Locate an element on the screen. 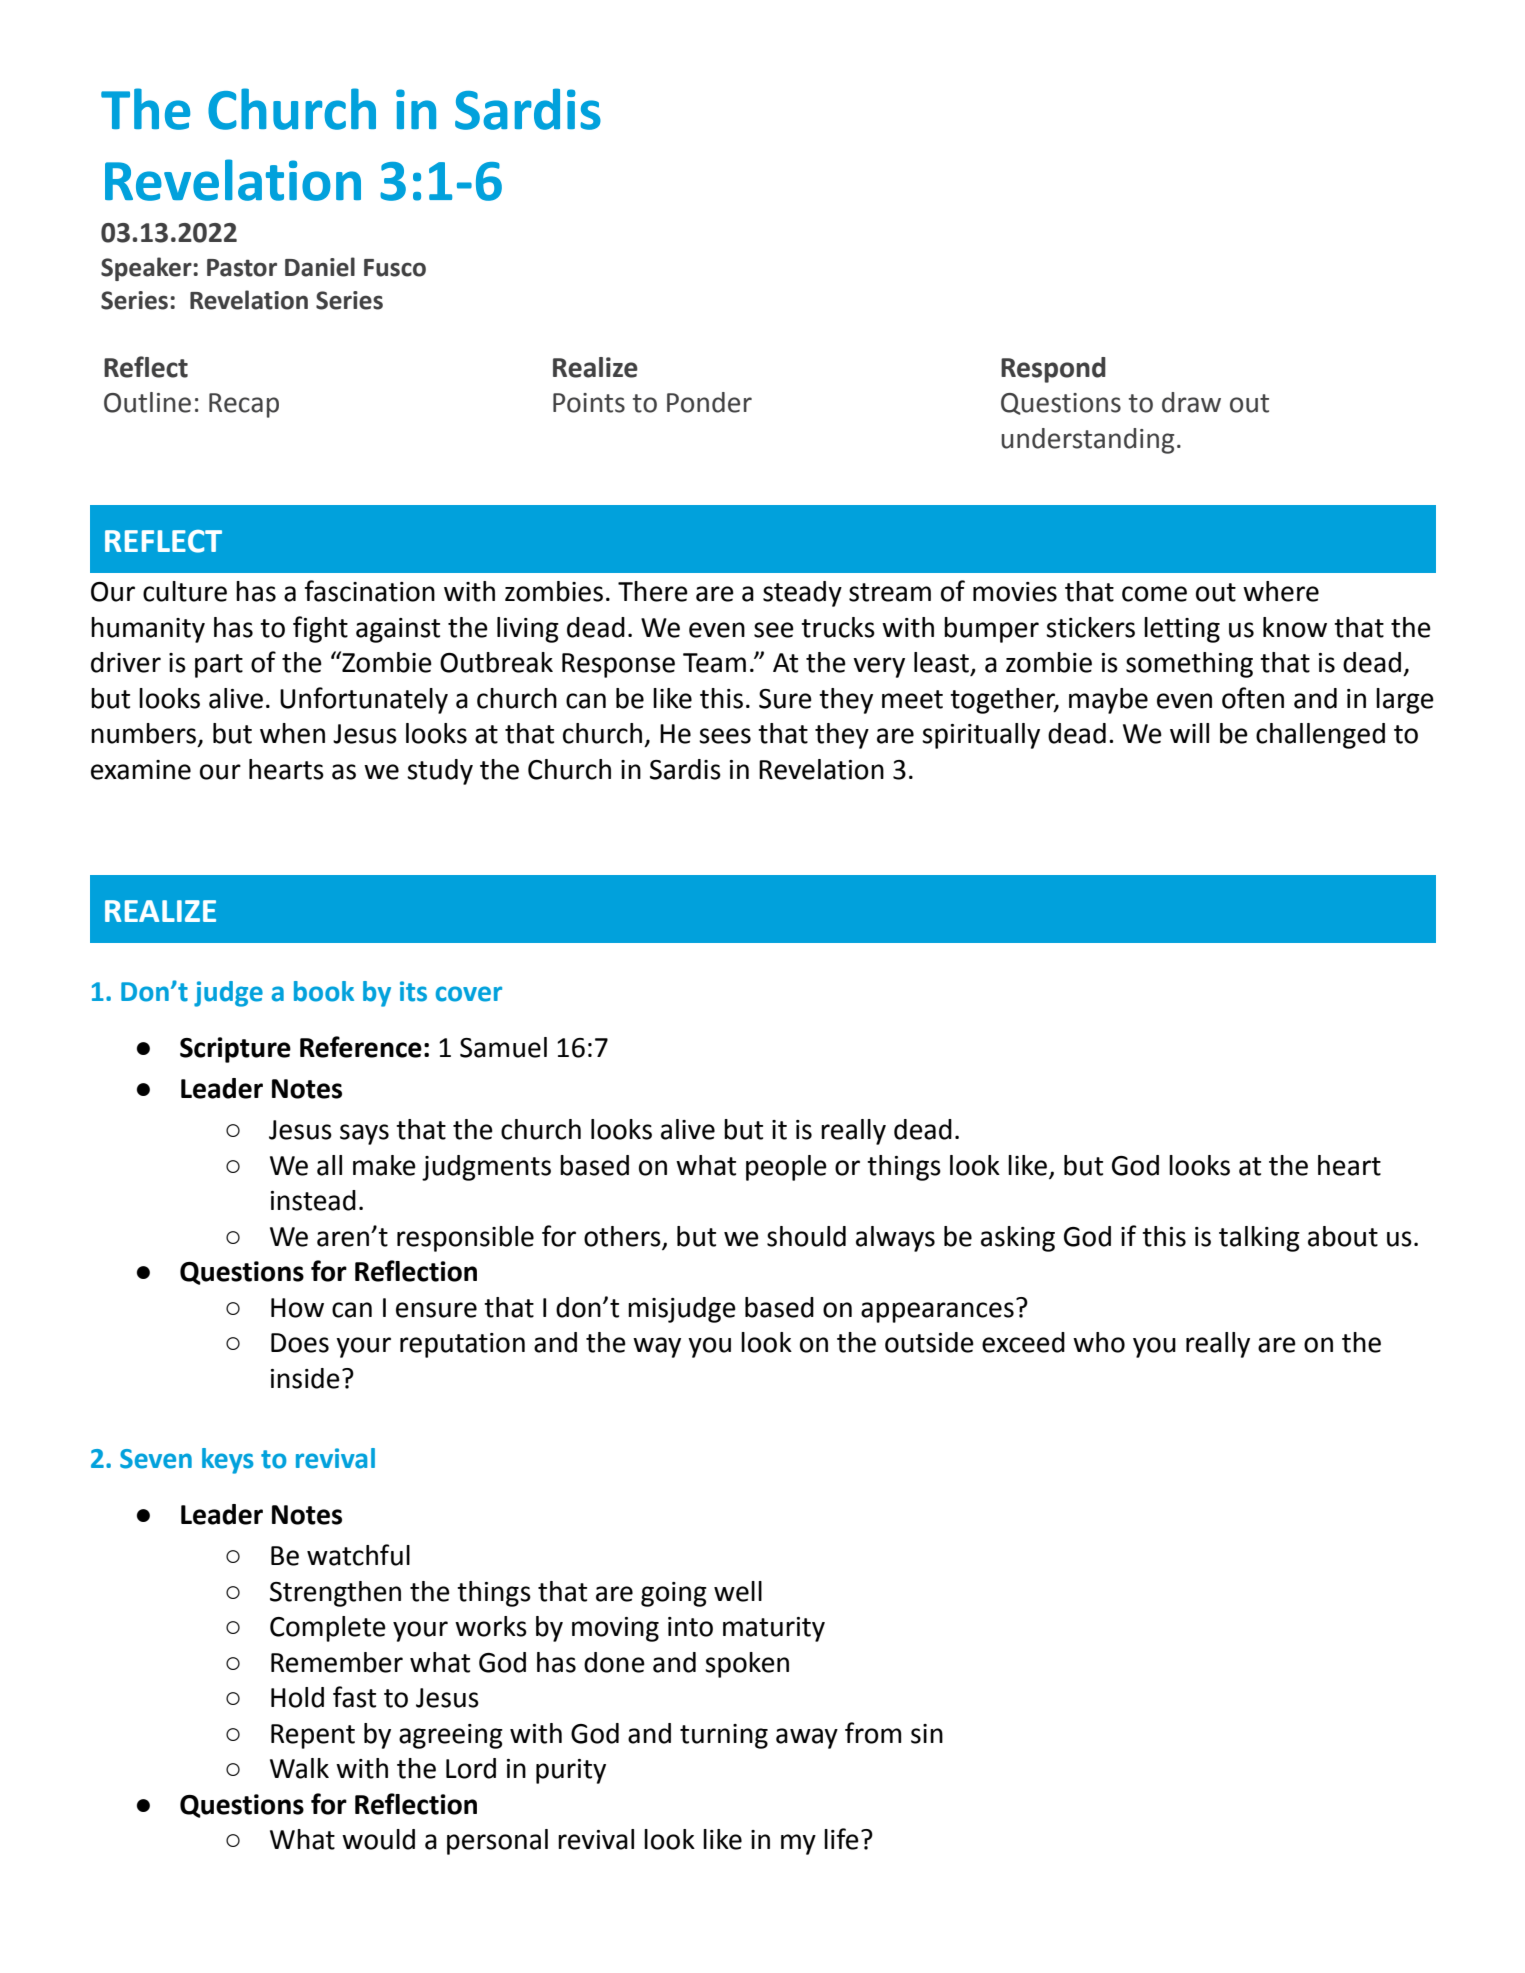 This screenshot has height=1973, width=1525. draw is located at coordinates (1191, 402).
